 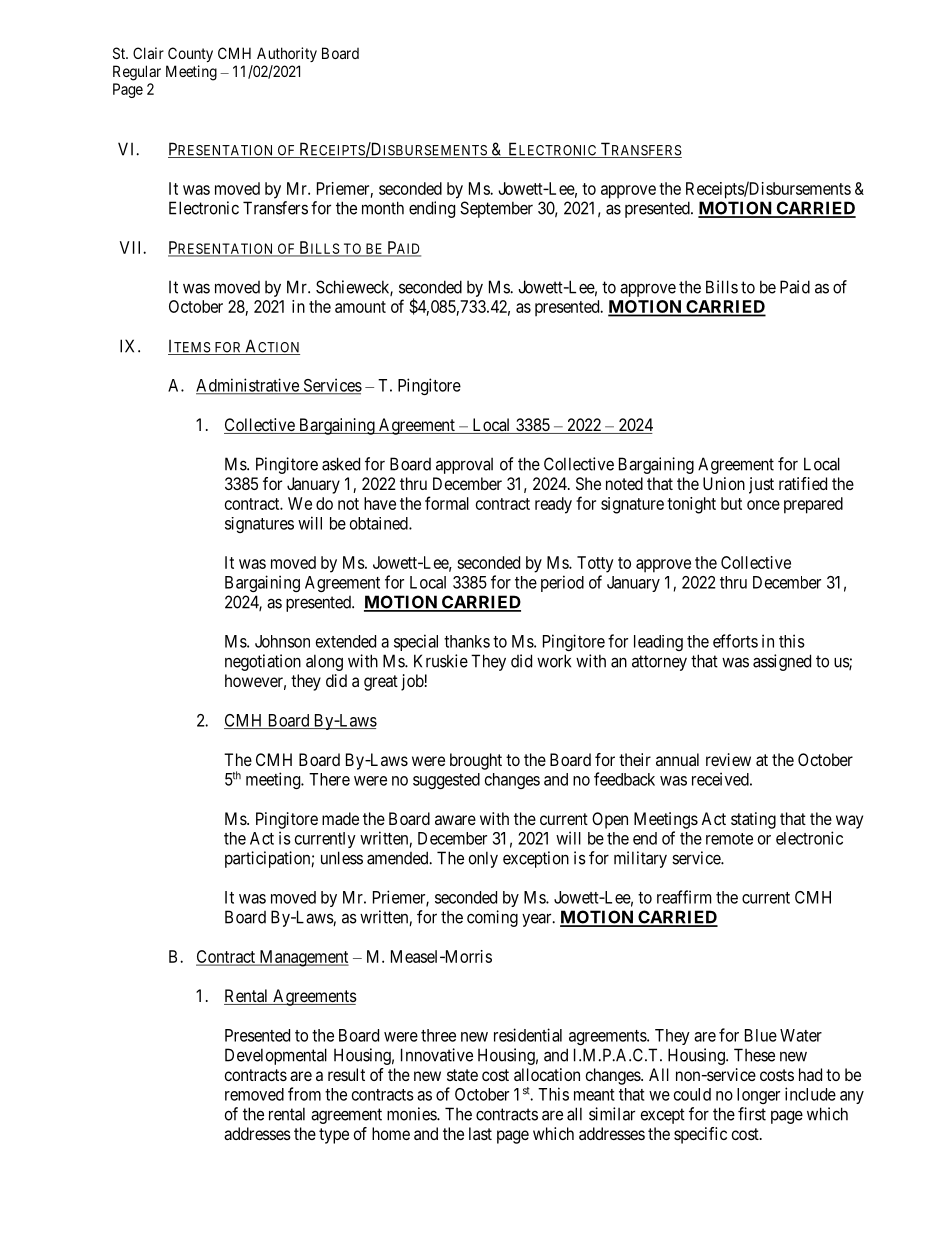 What do you see at coordinates (282, 641) in the image?
I see `Johnson` at bounding box center [282, 641].
